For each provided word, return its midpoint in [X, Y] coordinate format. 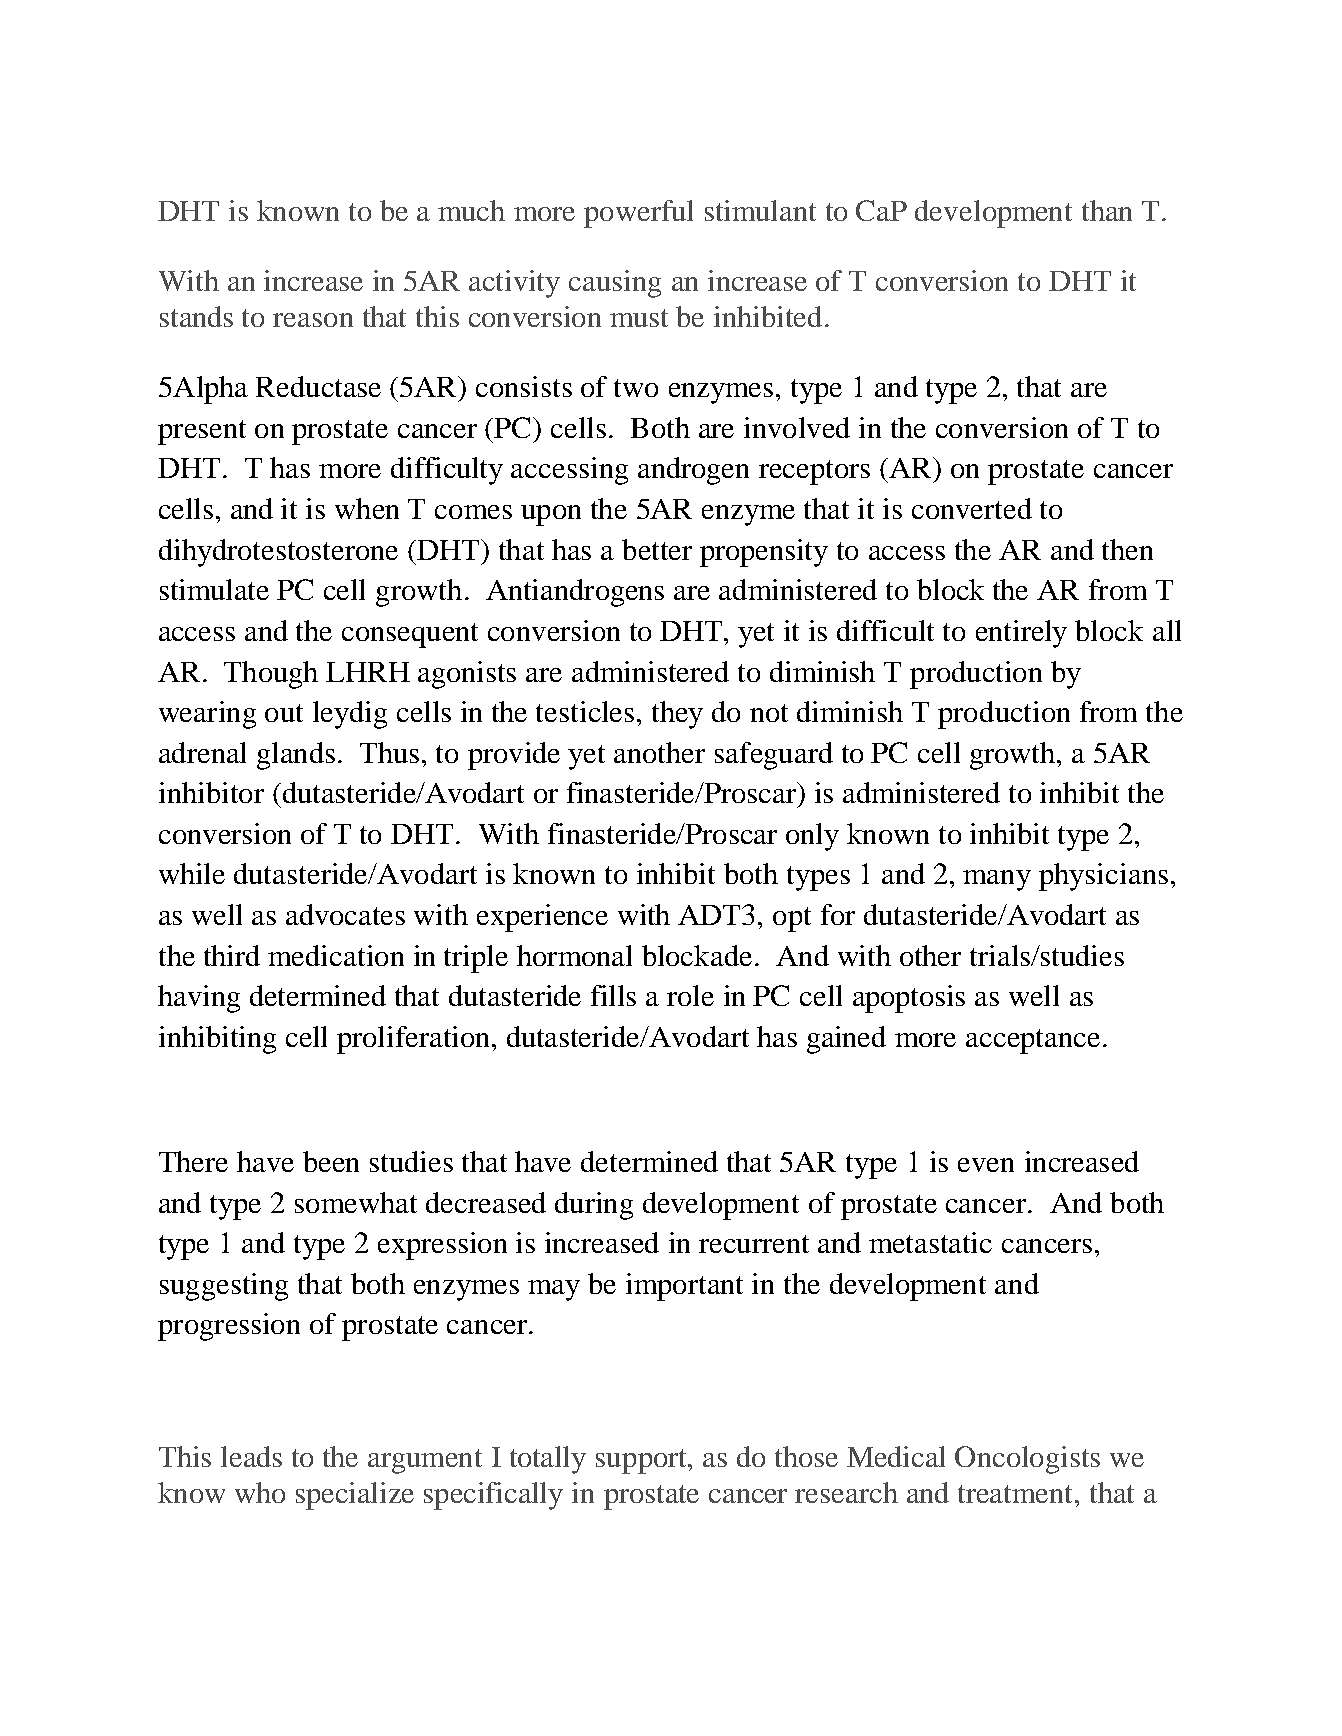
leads [251, 1456]
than [1107, 210]
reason [313, 320]
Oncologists [1027, 1460]
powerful [638, 214]
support [643, 1461]
